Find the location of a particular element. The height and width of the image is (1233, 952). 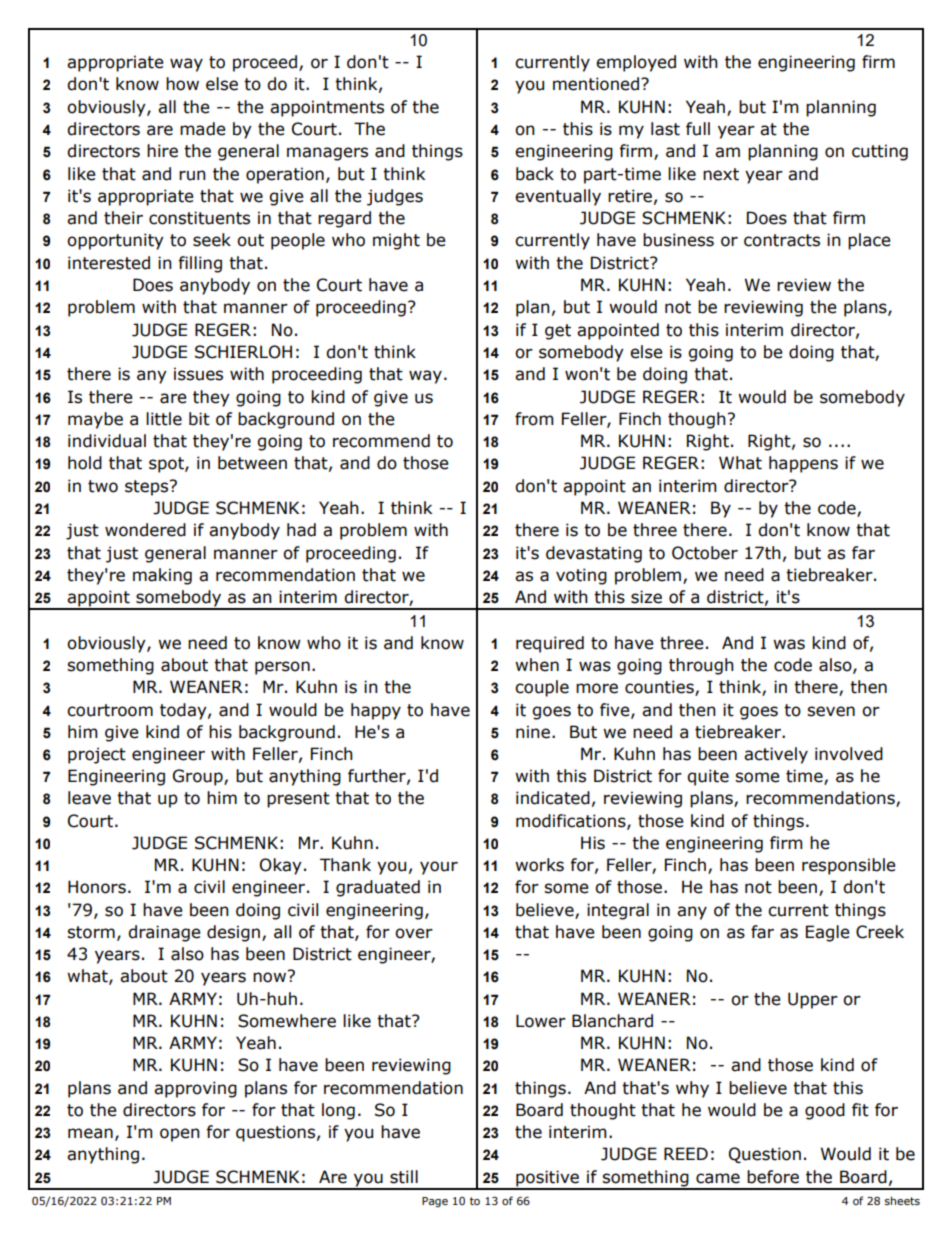

mentioned is located at coordinates (597, 84).
